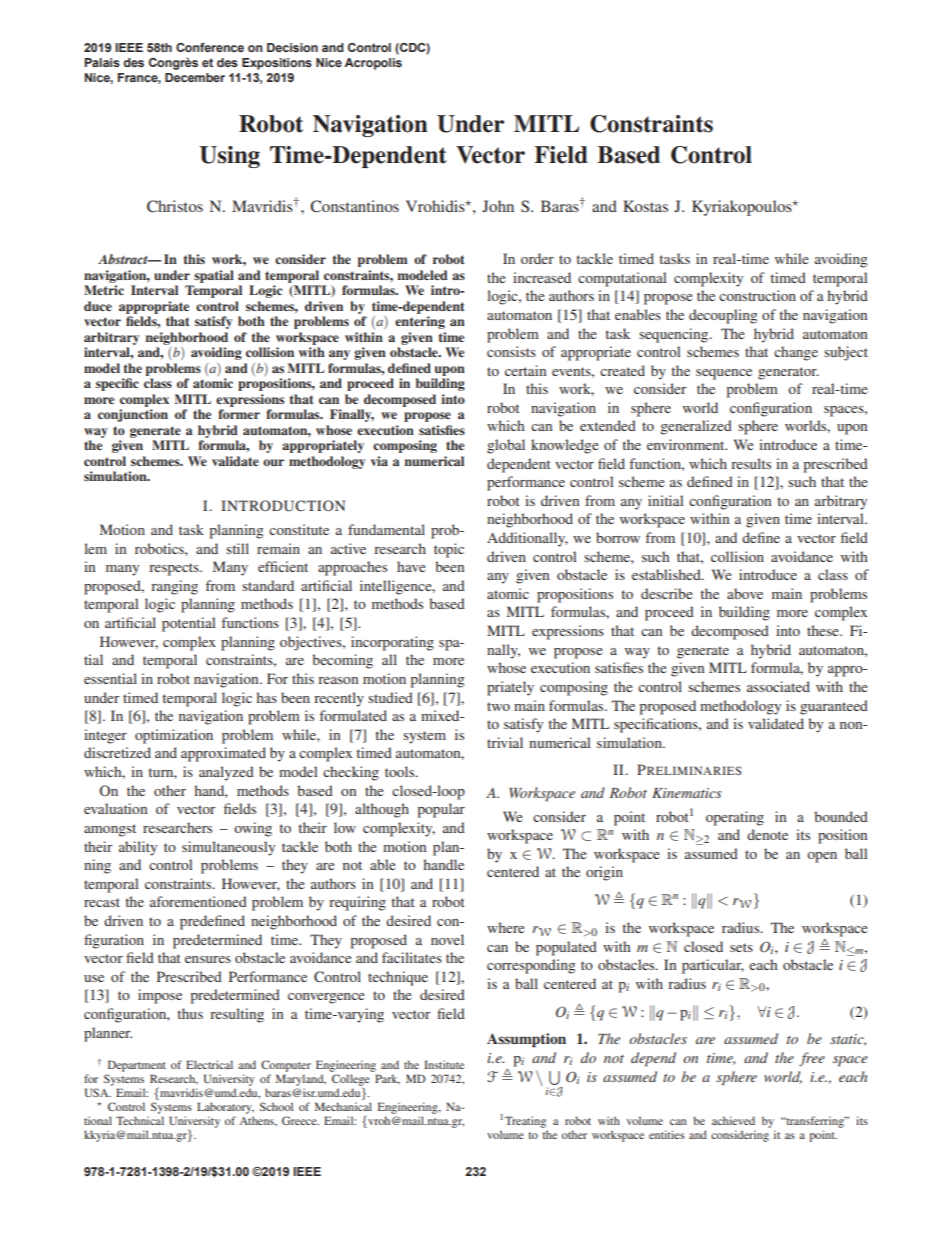 This screenshot has height=1233, width=952. What do you see at coordinates (225, 1108) in the screenshot?
I see `Laboratory` at bounding box center [225, 1108].
